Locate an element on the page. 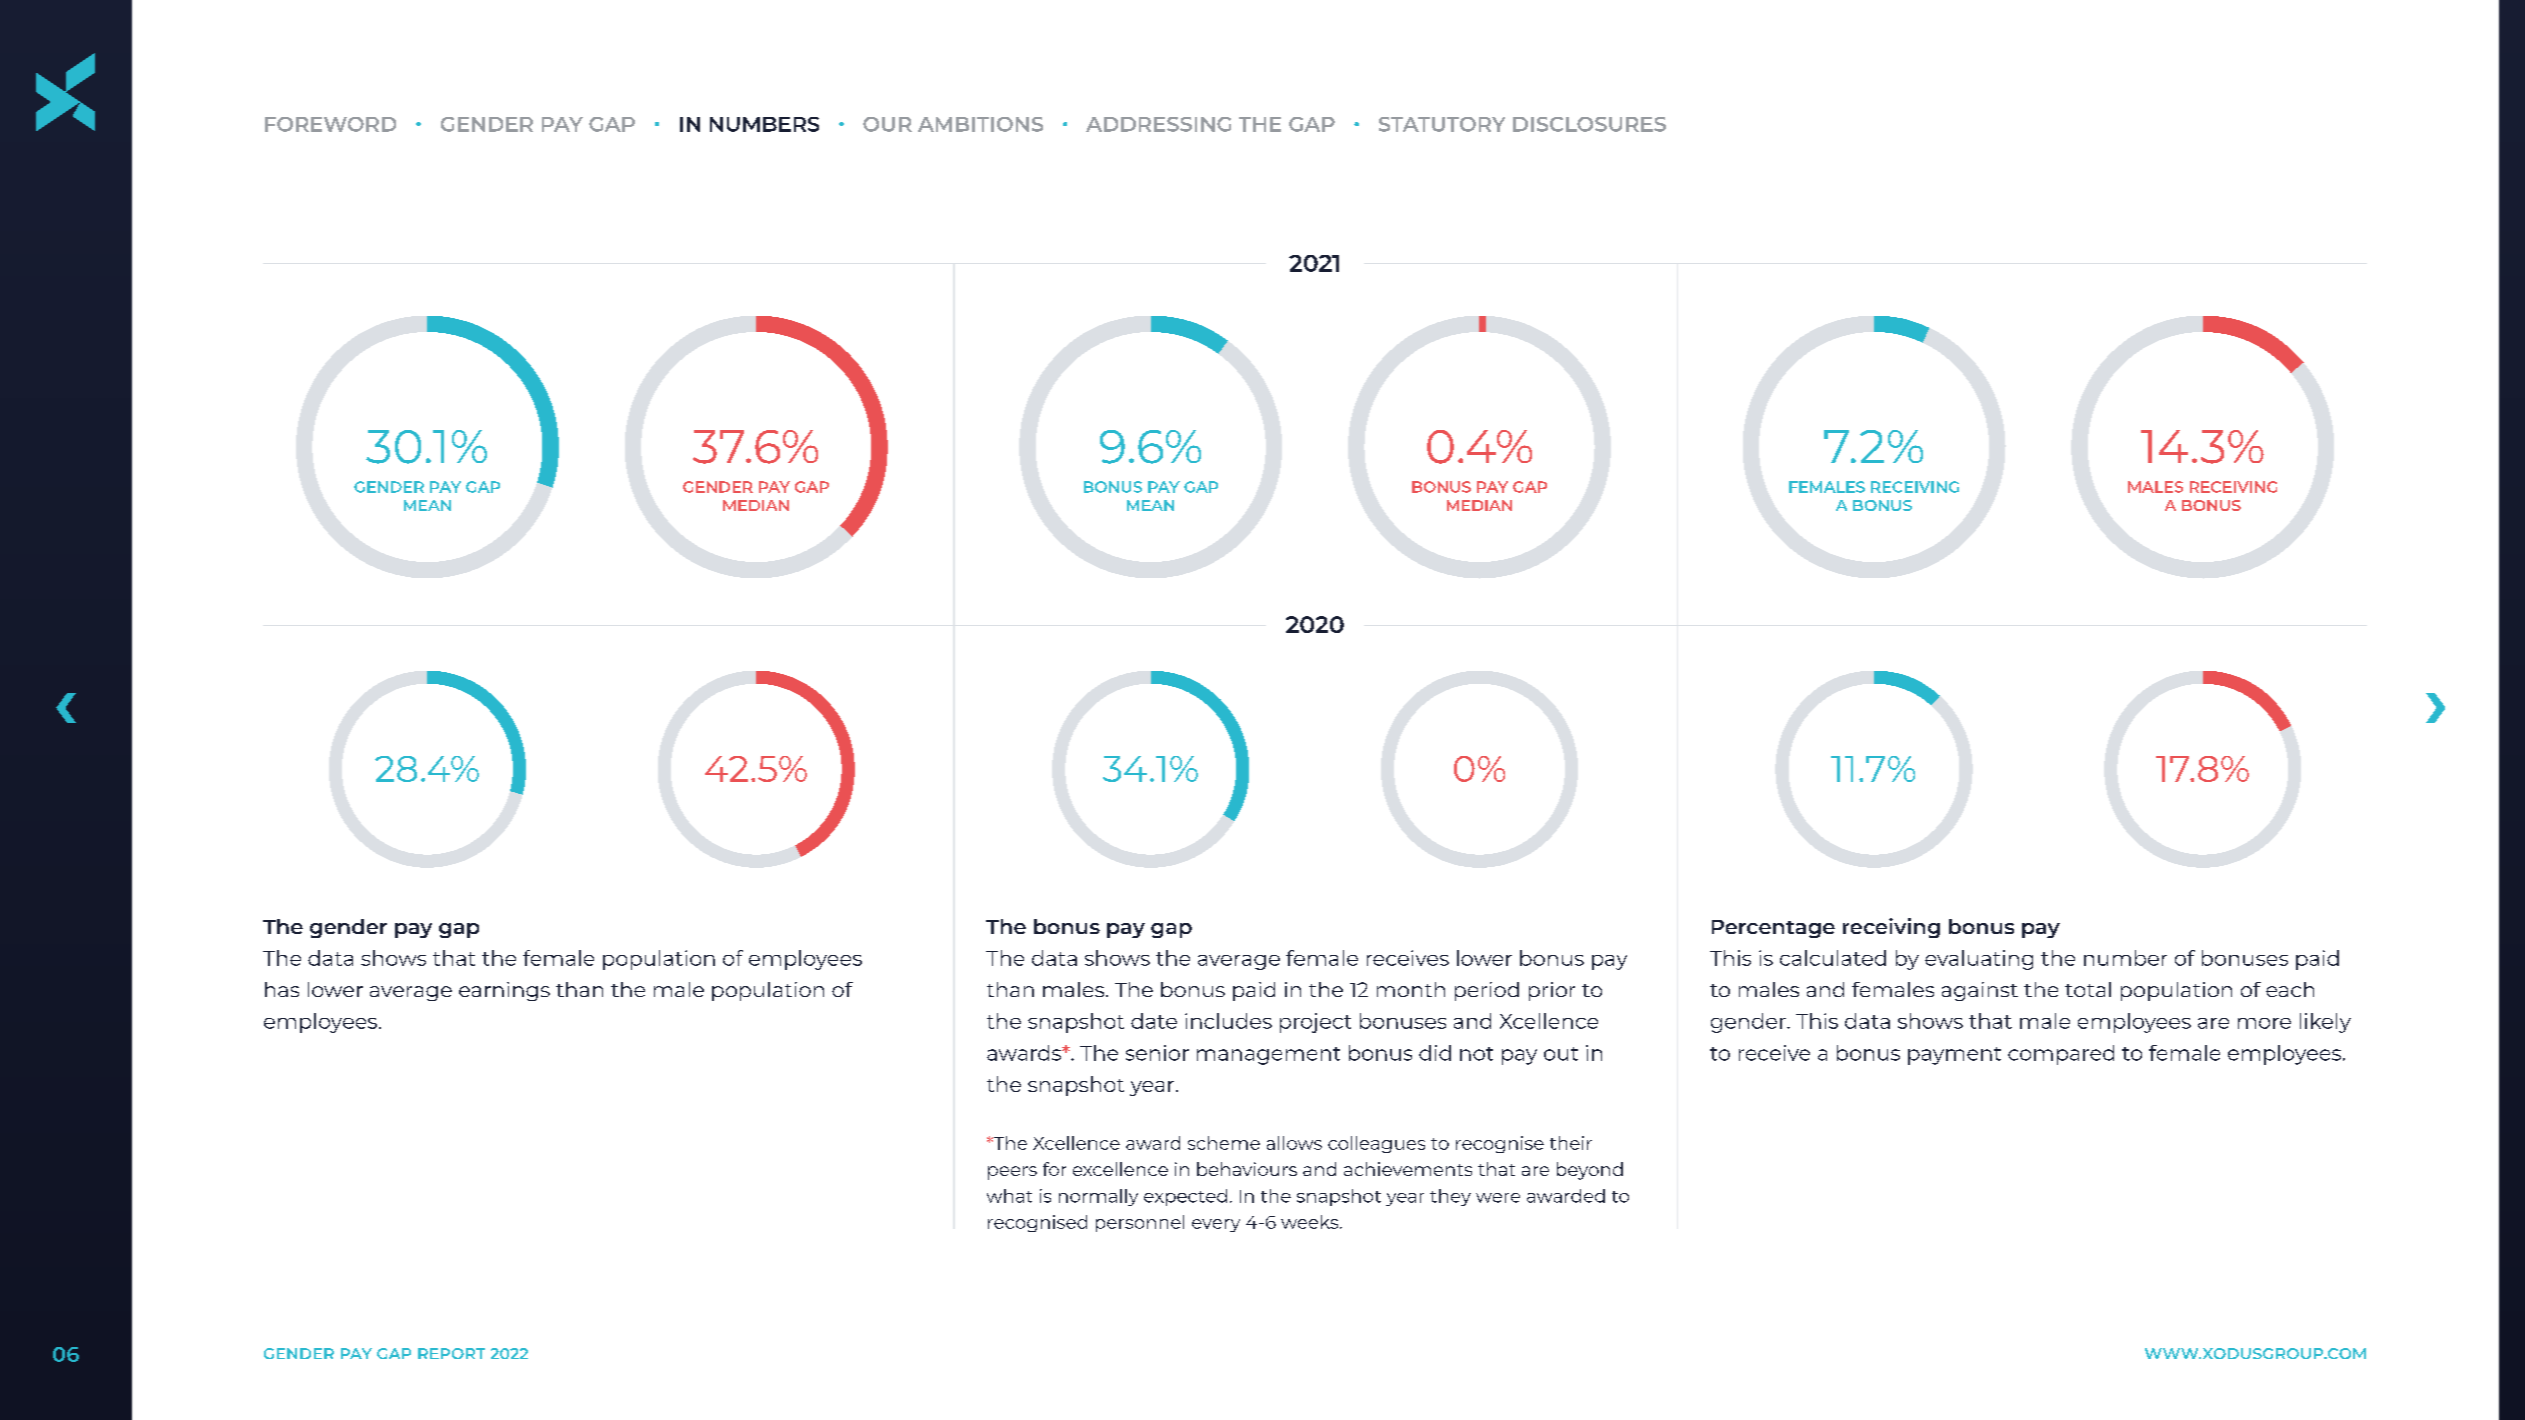  evaluating is located at coordinates (1979, 960).
